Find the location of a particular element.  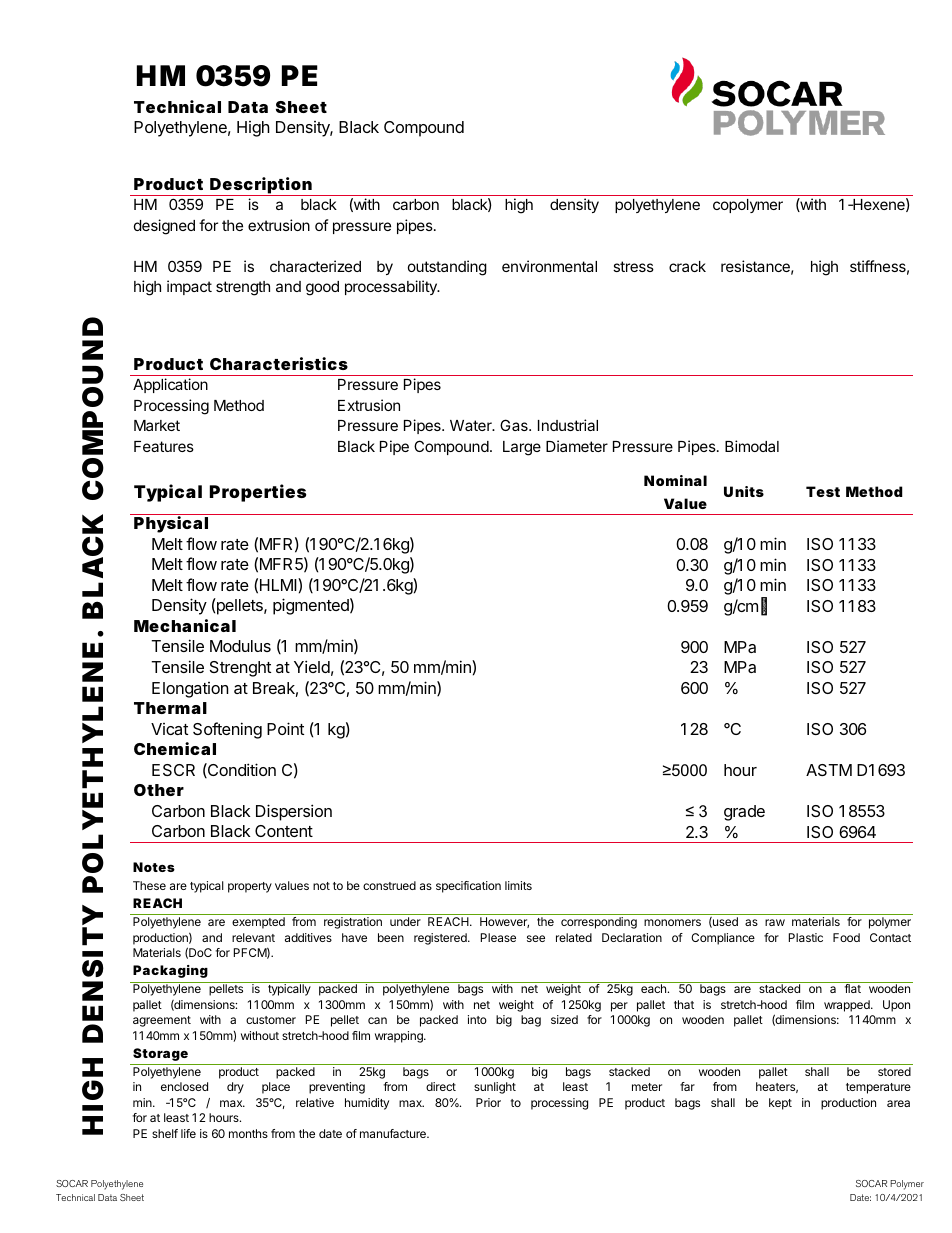

Properties is located at coordinates (258, 493).
